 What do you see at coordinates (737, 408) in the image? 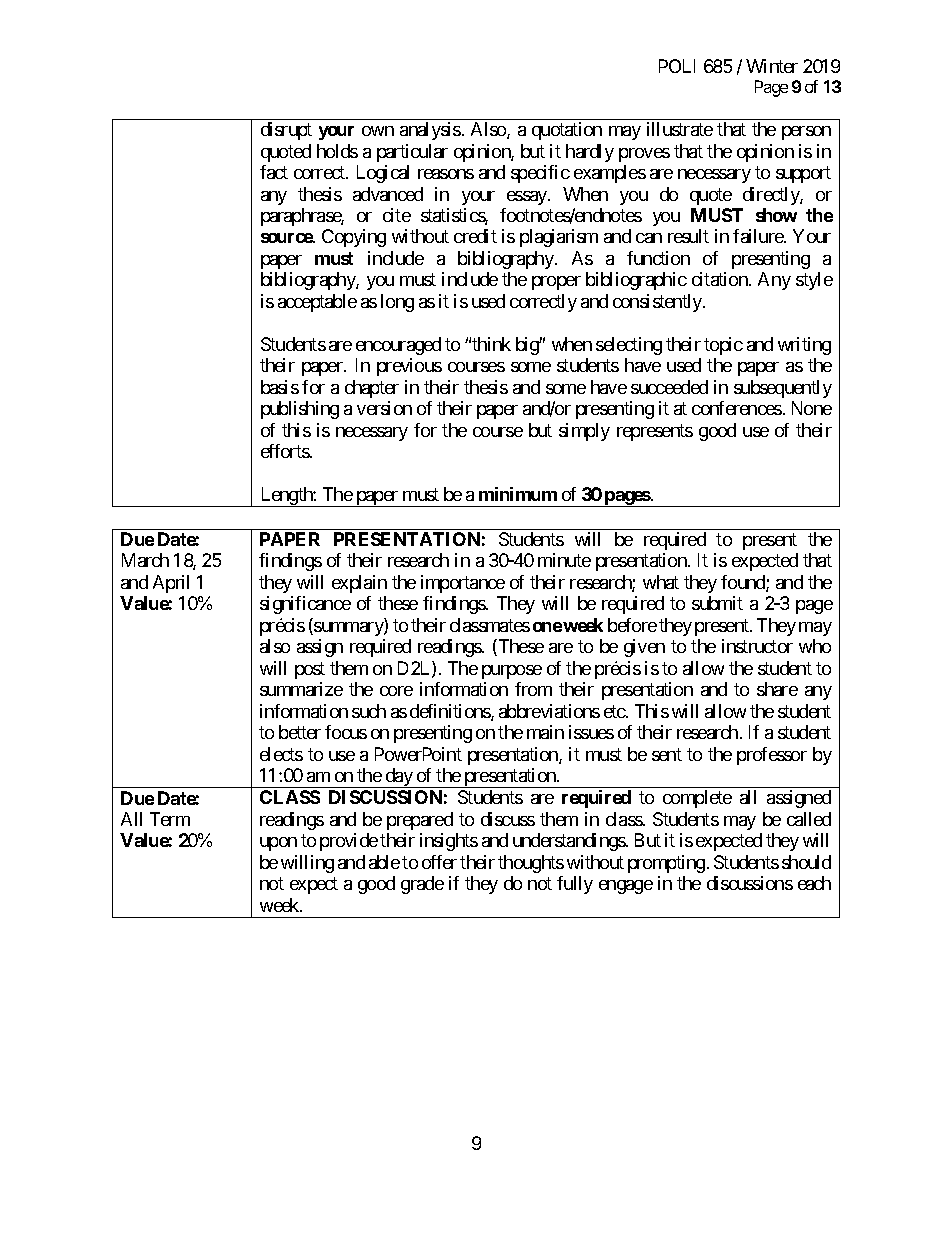
I see `conferences` at bounding box center [737, 408].
